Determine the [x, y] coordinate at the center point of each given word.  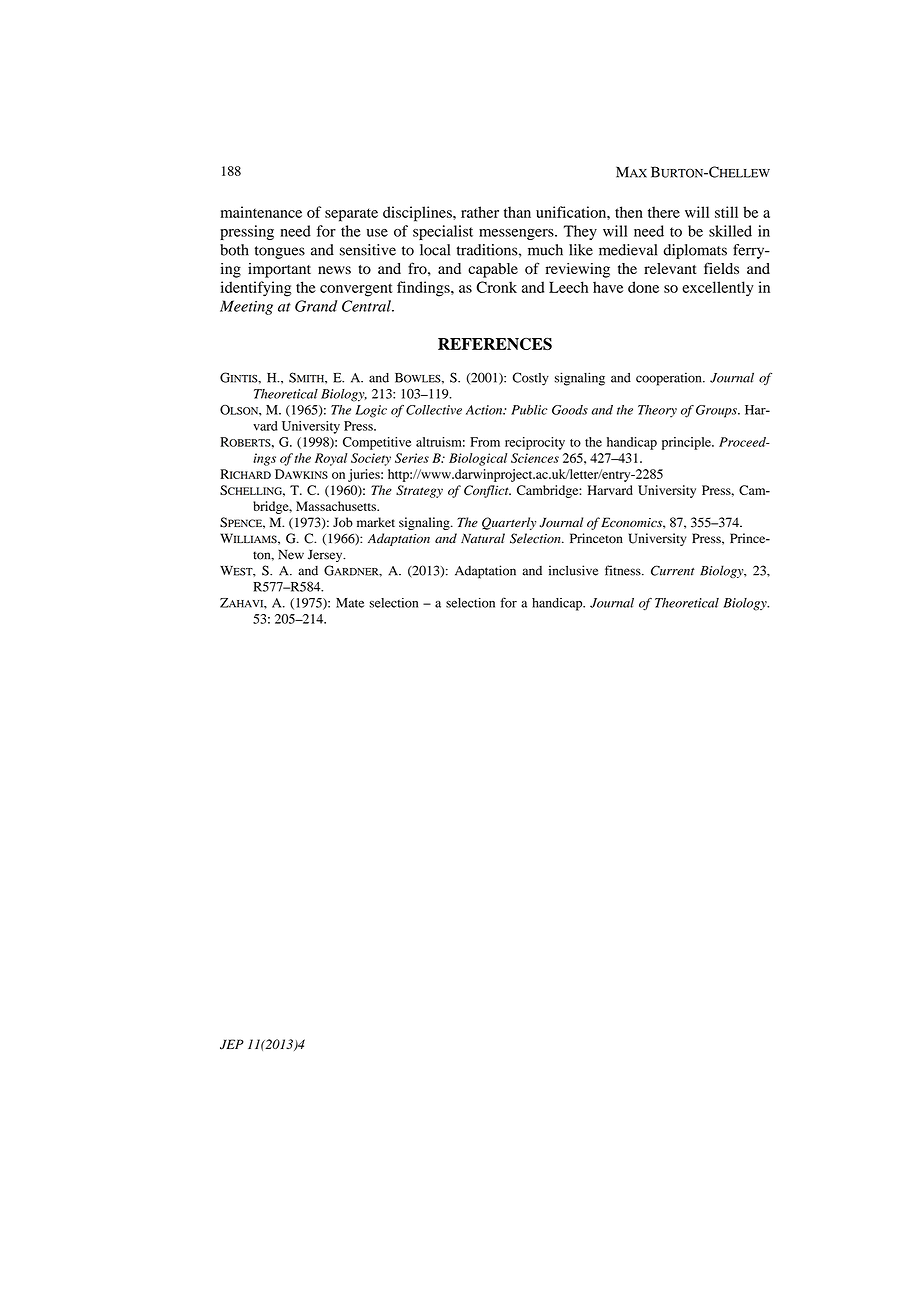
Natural [483, 538]
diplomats [695, 251]
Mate [350, 603]
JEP [232, 1044]
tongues [280, 252]
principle [687, 443]
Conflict [487, 491]
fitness [624, 570]
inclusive [574, 570]
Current [673, 570]
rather [480, 212]
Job [343, 522]
